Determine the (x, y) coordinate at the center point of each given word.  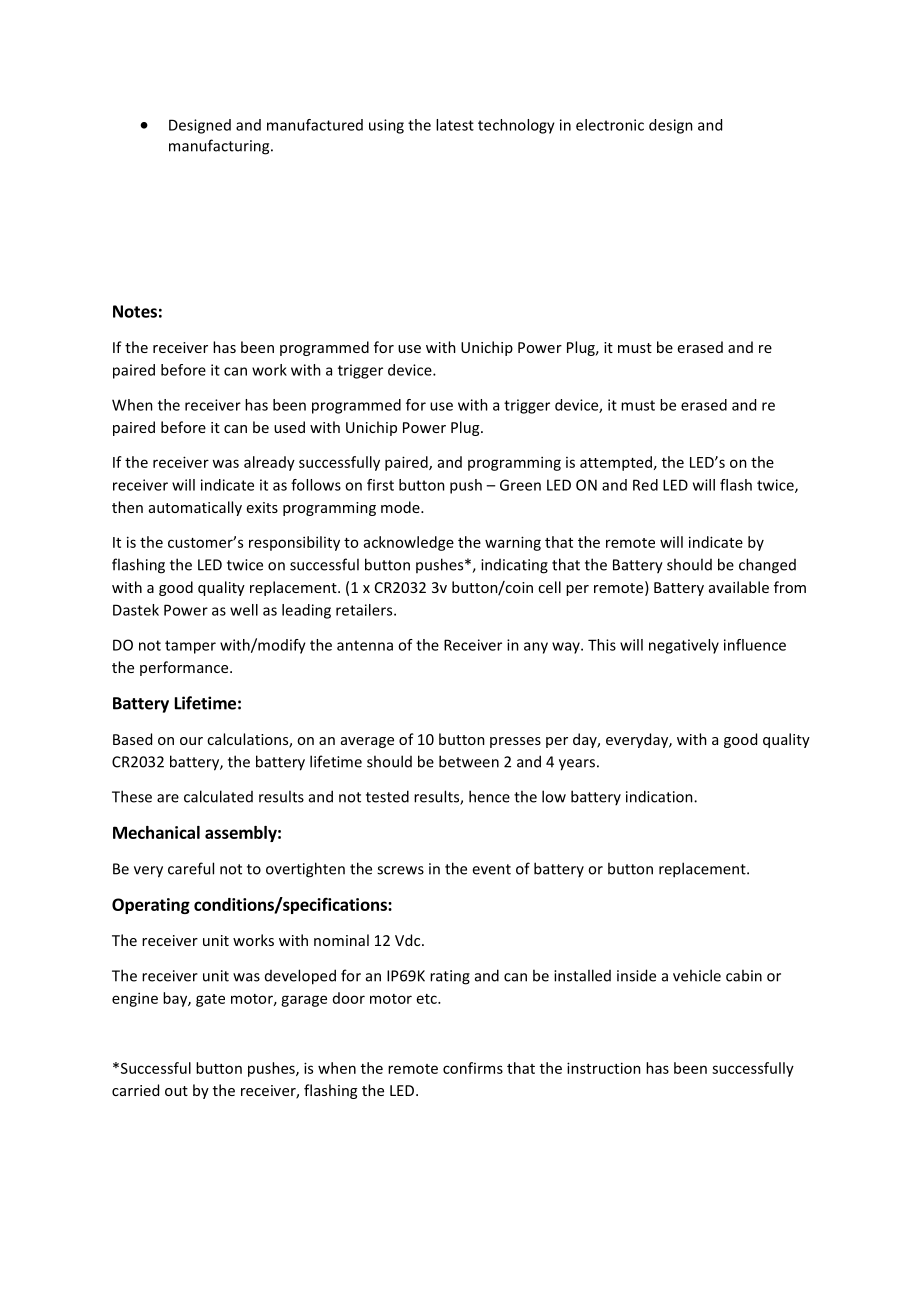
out (176, 1091)
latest (455, 125)
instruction (604, 1068)
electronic (610, 125)
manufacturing (220, 147)
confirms (473, 1068)
